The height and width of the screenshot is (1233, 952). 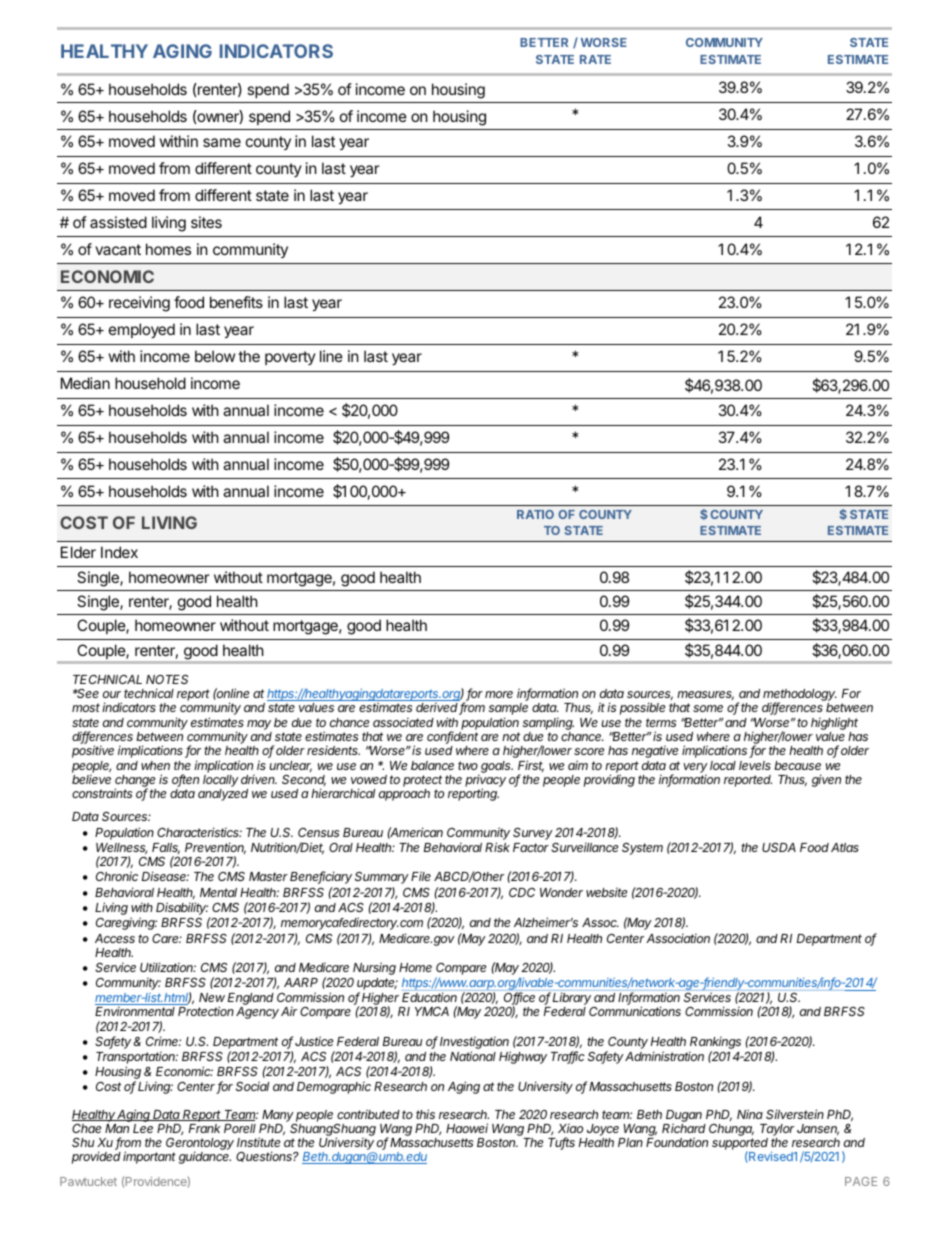 What do you see at coordinates (290, 358) in the screenshot?
I see `poverty` at bounding box center [290, 358].
